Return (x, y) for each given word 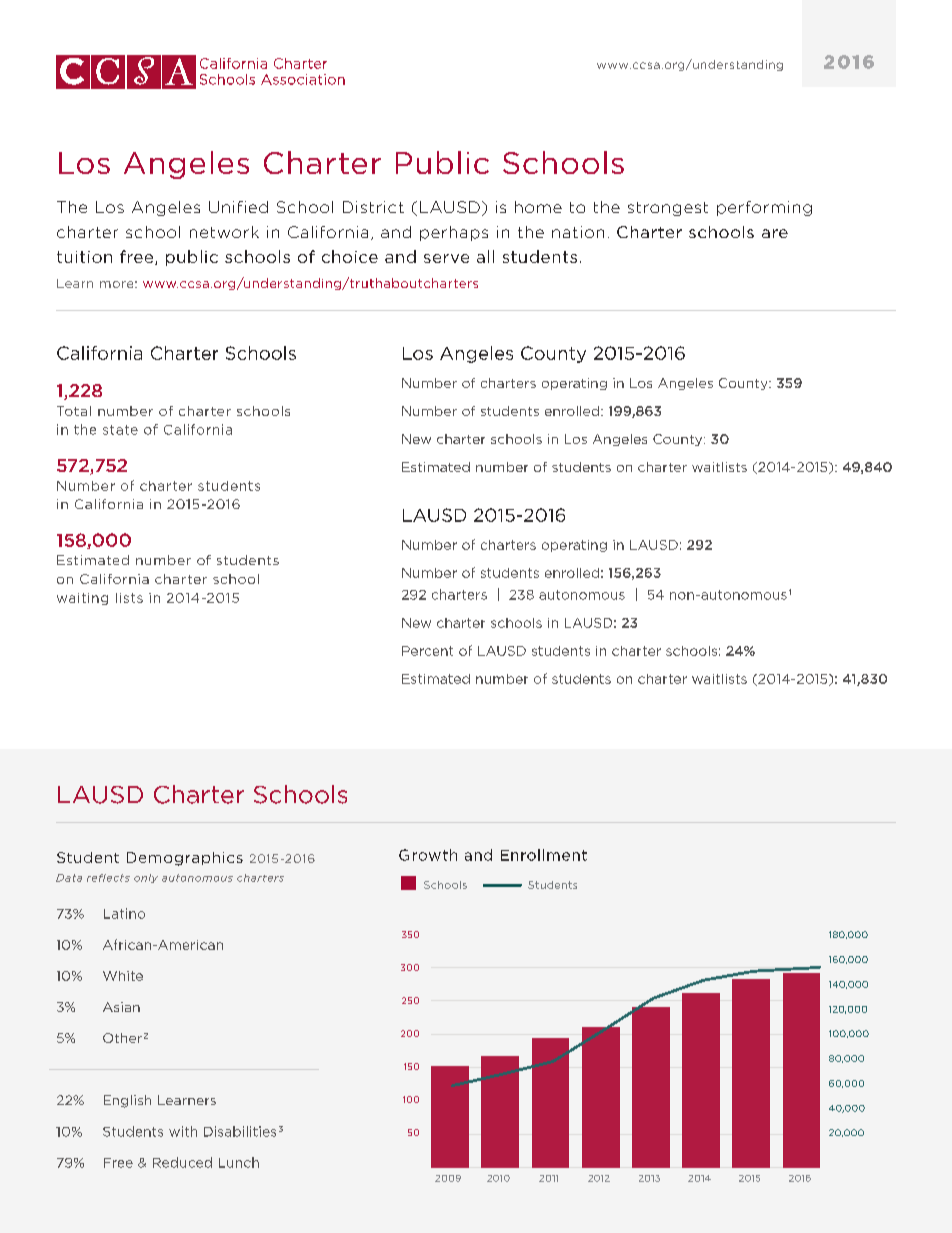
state (120, 430)
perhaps (454, 233)
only (146, 878)
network (224, 232)
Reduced (182, 1162)
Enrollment (544, 855)
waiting (82, 599)
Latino (124, 913)
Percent (427, 651)
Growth (428, 855)
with (183, 1131)
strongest (668, 209)
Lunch (239, 1162)
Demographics (185, 859)
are (775, 233)
